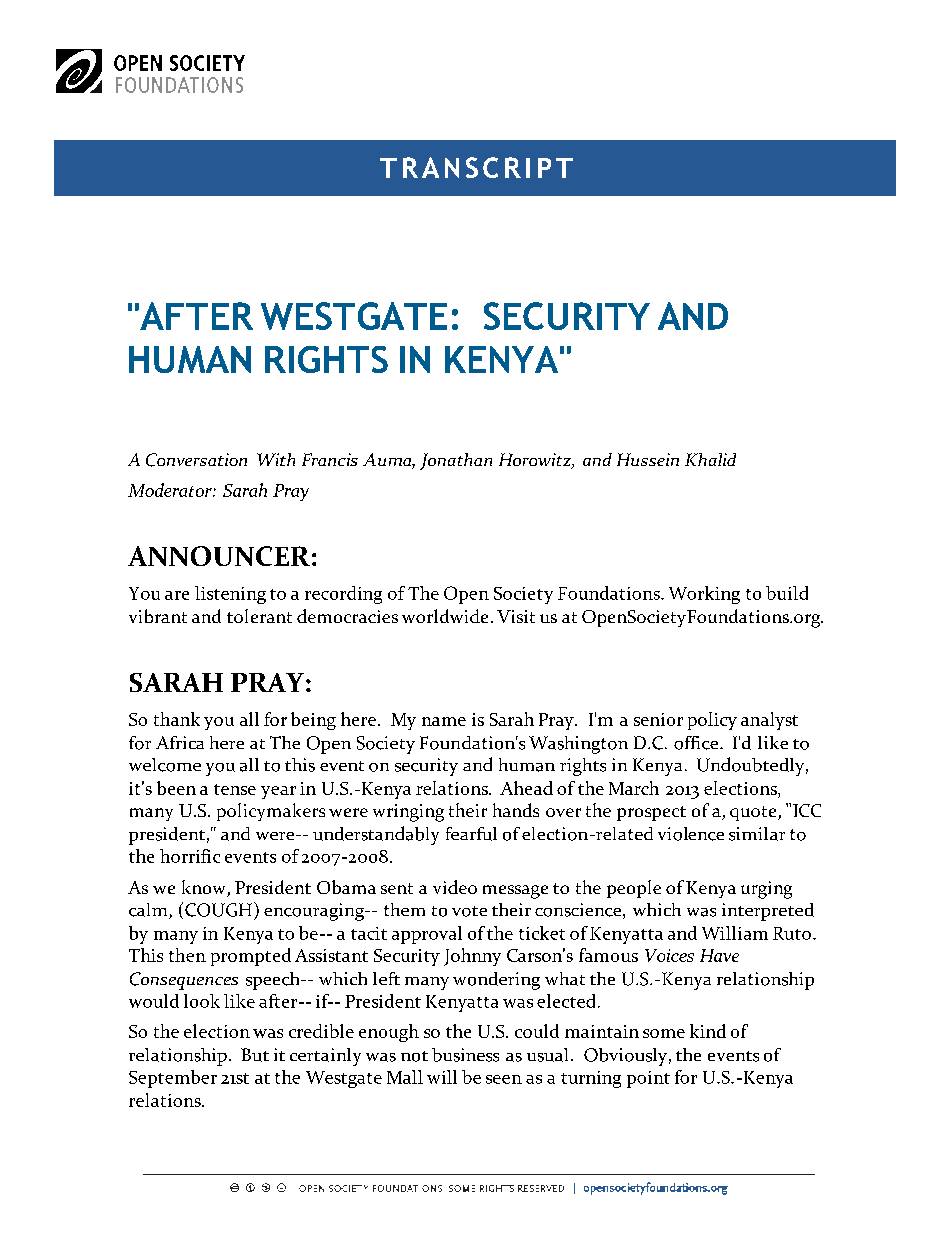  I want to click on TRANSCRIPT, so click(476, 167).
